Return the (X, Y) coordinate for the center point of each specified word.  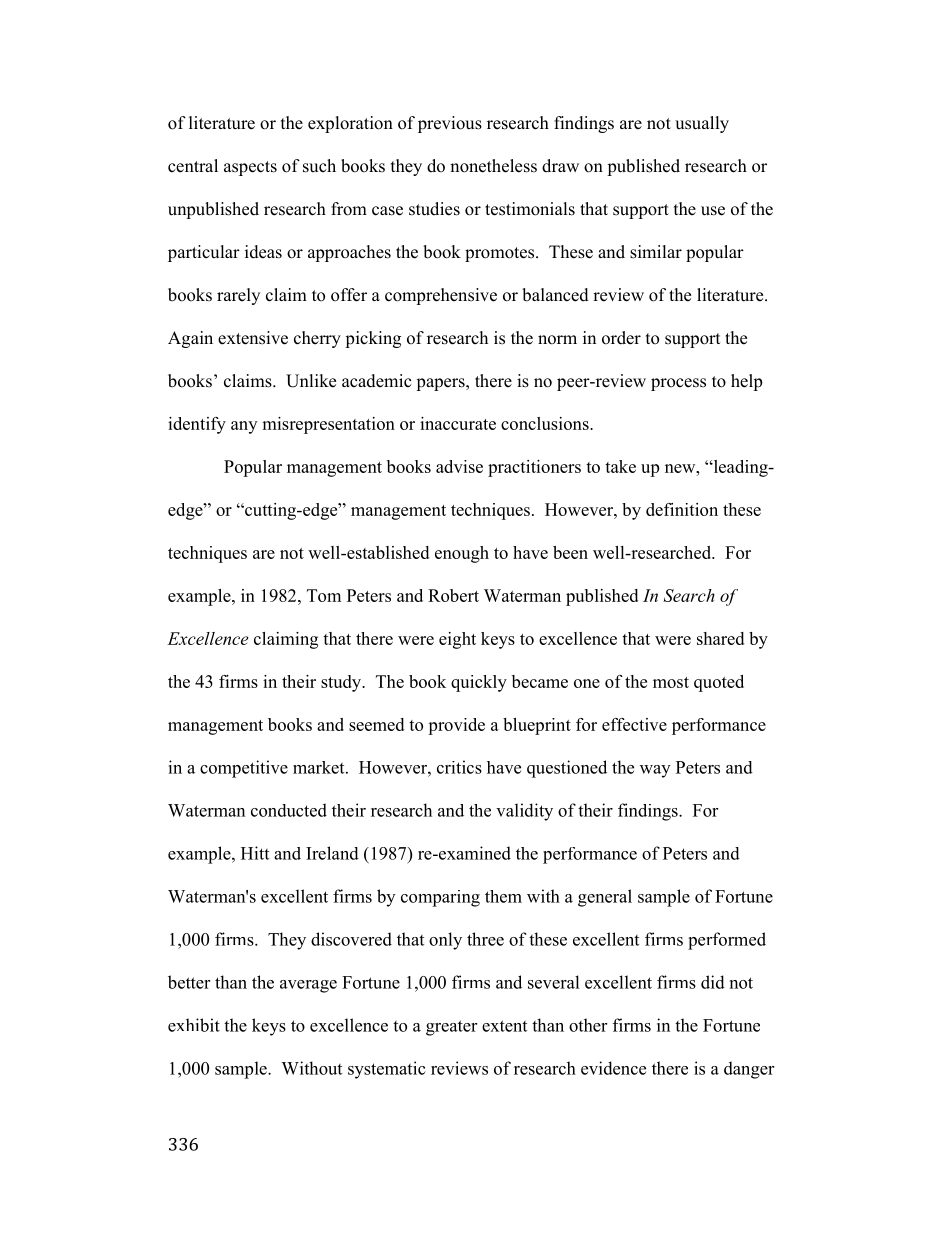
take (620, 466)
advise (459, 466)
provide (456, 726)
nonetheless (493, 166)
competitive (244, 769)
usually (702, 124)
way (655, 771)
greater (451, 1028)
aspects (250, 168)
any (244, 427)
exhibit (194, 1025)
